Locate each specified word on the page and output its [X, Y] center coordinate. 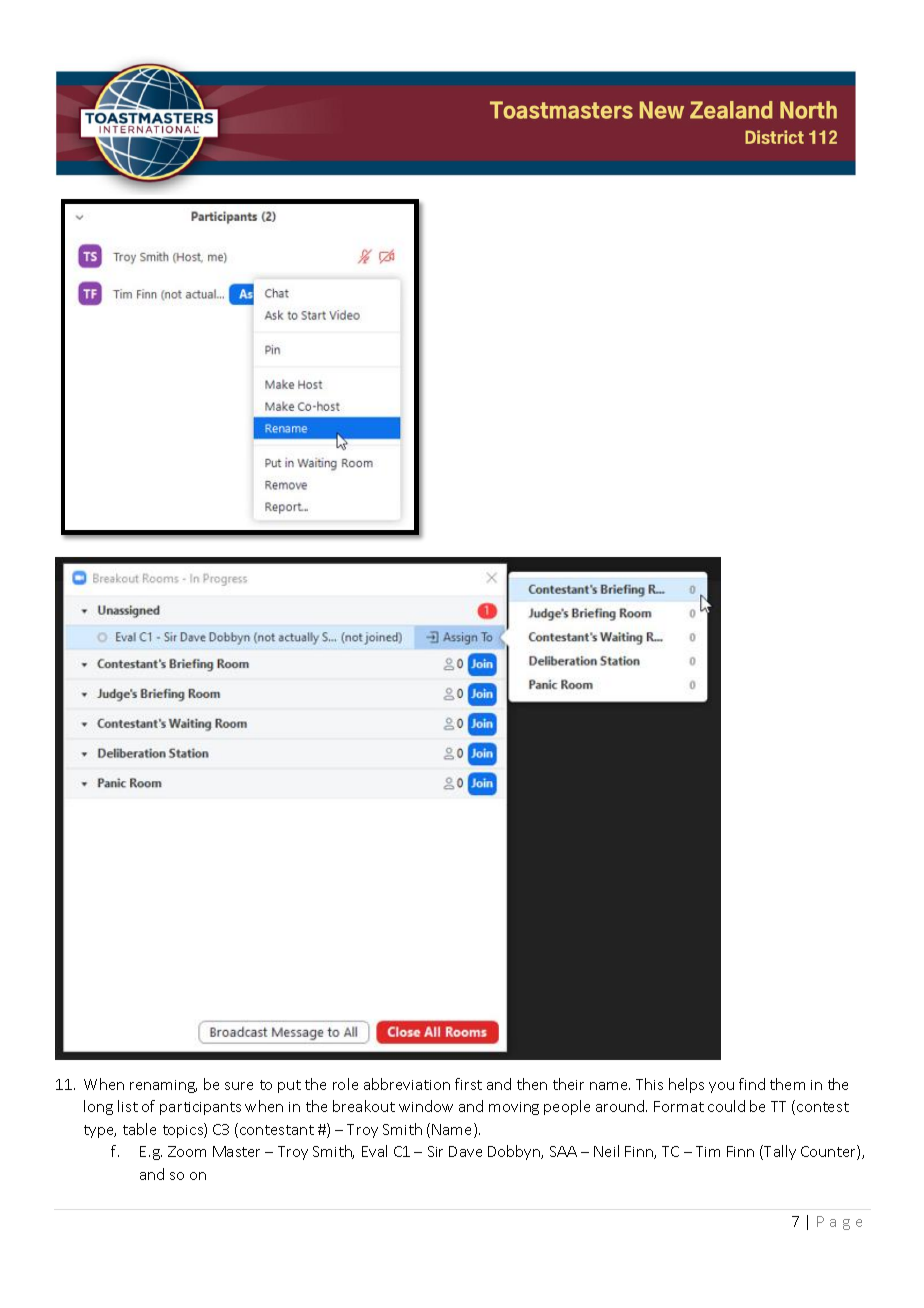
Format [679, 1106]
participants [200, 1108]
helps [686, 1085]
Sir [435, 1151]
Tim [708, 1151]
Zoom [187, 1151]
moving [514, 1108]
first [468, 1084]
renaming [163, 1086]
